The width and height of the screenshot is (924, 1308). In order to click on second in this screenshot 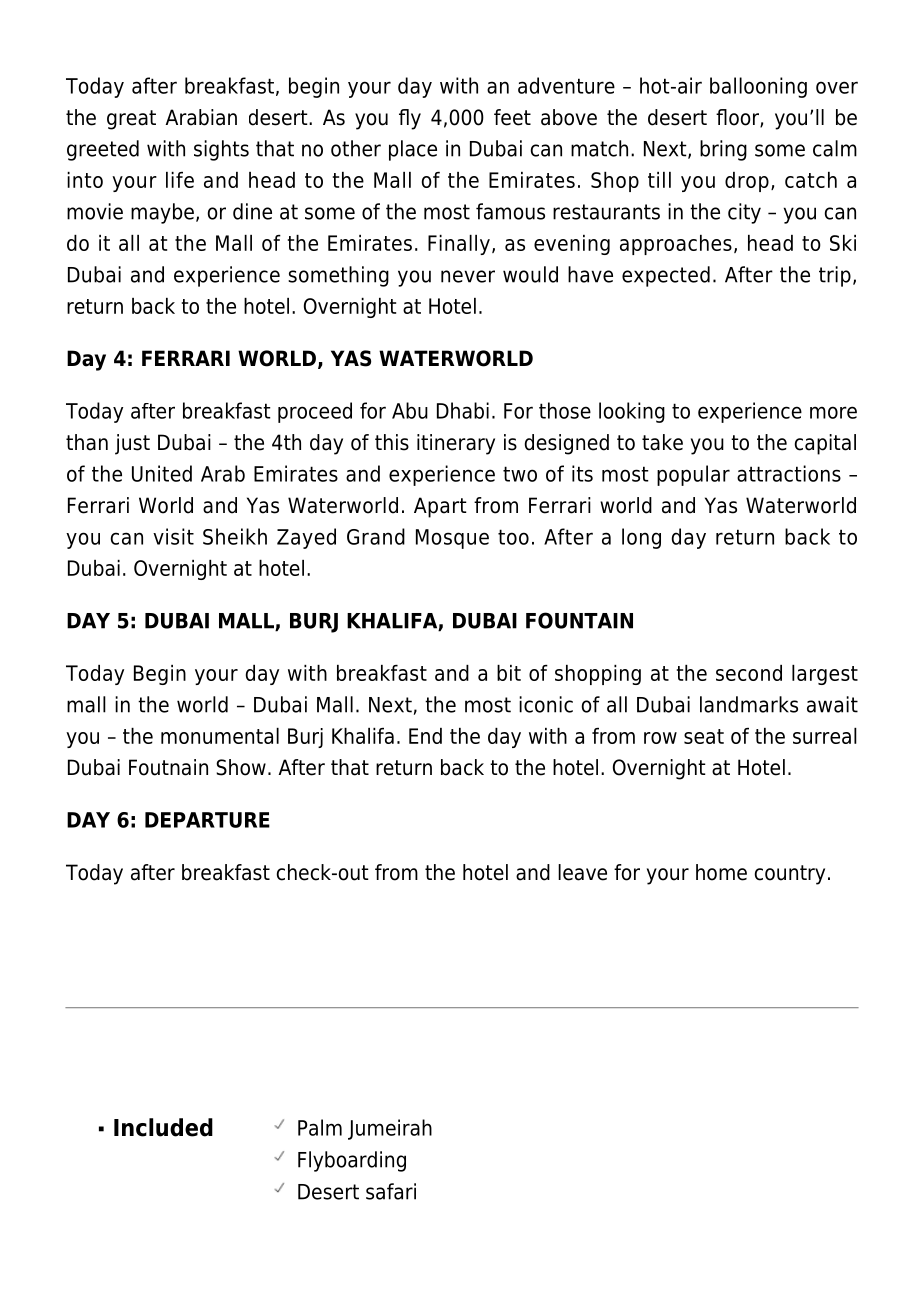, I will do `click(749, 673)`.
